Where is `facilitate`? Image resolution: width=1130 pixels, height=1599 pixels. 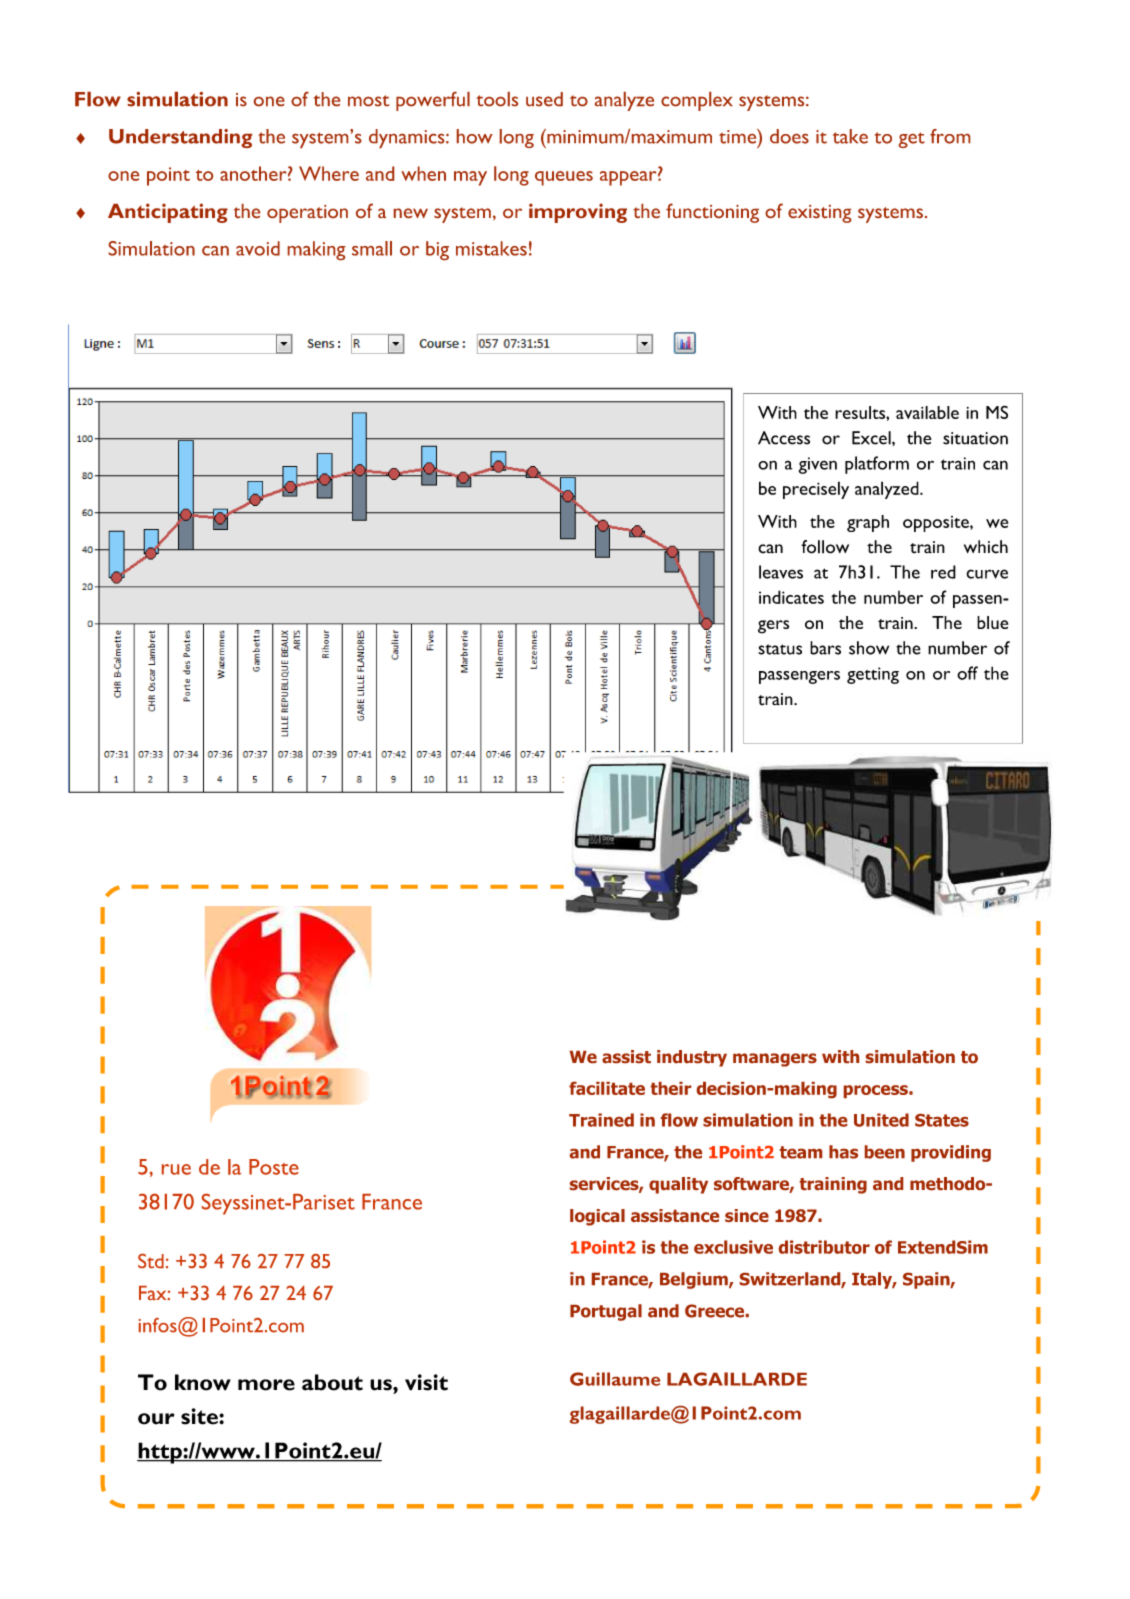
facilitate is located at coordinates (607, 1088).
